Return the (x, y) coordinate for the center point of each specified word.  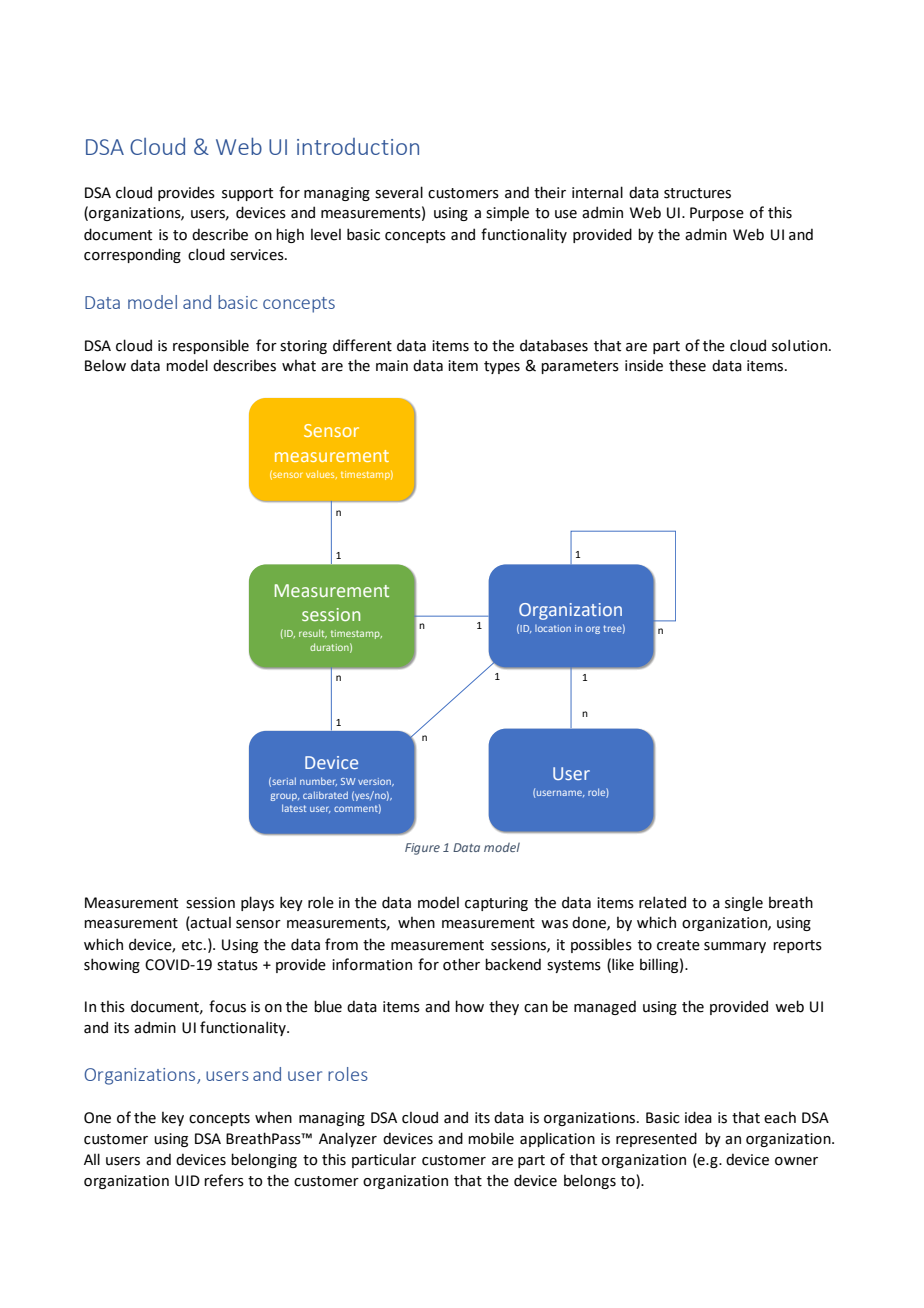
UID (187, 1181)
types (502, 367)
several (399, 192)
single (744, 903)
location (553, 628)
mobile (491, 1138)
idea (698, 1117)
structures (697, 193)
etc (193, 945)
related (662, 902)
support (247, 194)
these (687, 365)
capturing (496, 904)
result (313, 634)
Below (105, 365)
